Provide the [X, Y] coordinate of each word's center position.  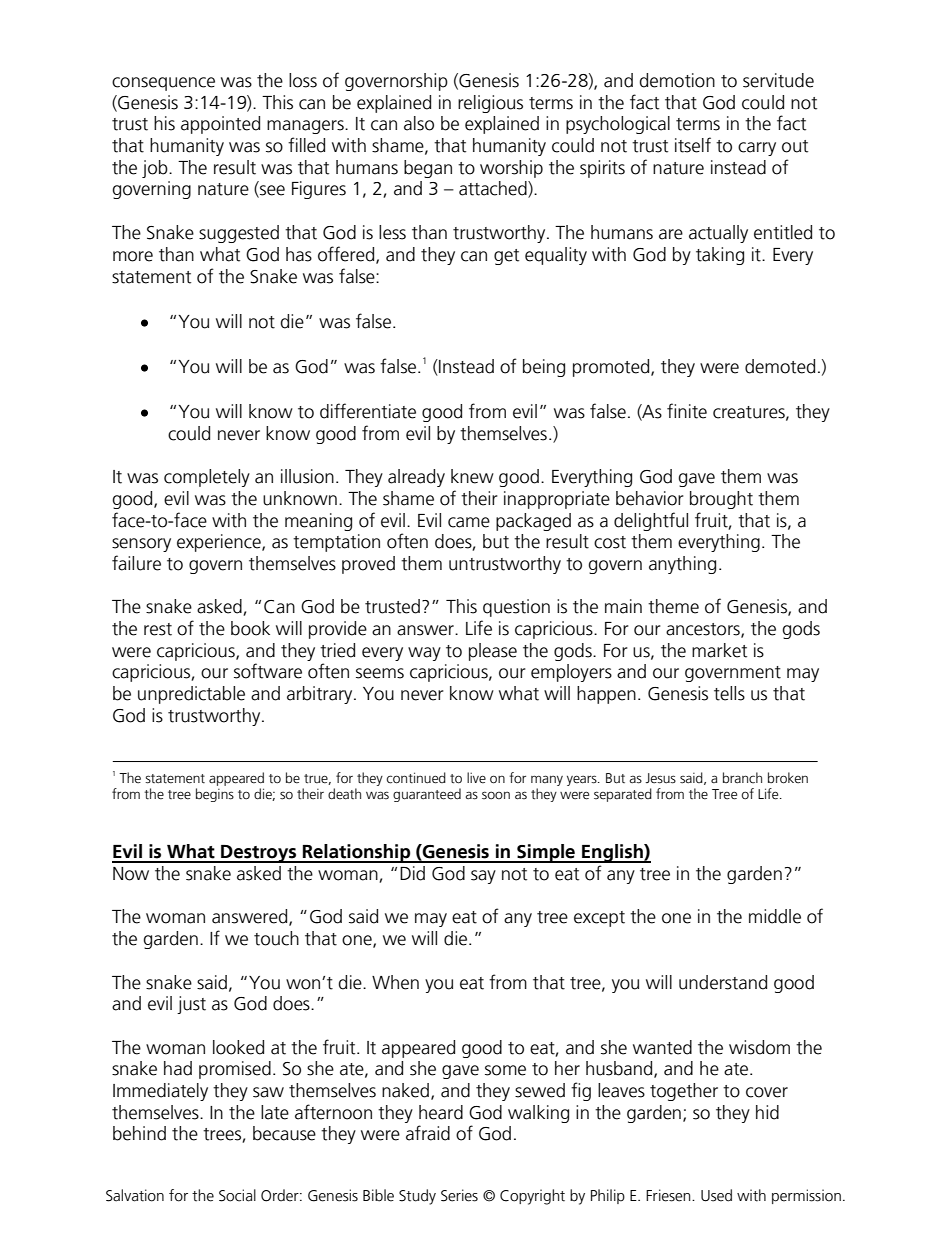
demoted [780, 366]
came [469, 522]
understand [723, 982]
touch [276, 938]
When [395, 982]
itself [693, 145]
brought [721, 500]
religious [490, 104]
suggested [239, 234]
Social [237, 1195]
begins [215, 795]
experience [220, 543]
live [476, 778]
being [544, 368]
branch [742, 778]
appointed [220, 125]
